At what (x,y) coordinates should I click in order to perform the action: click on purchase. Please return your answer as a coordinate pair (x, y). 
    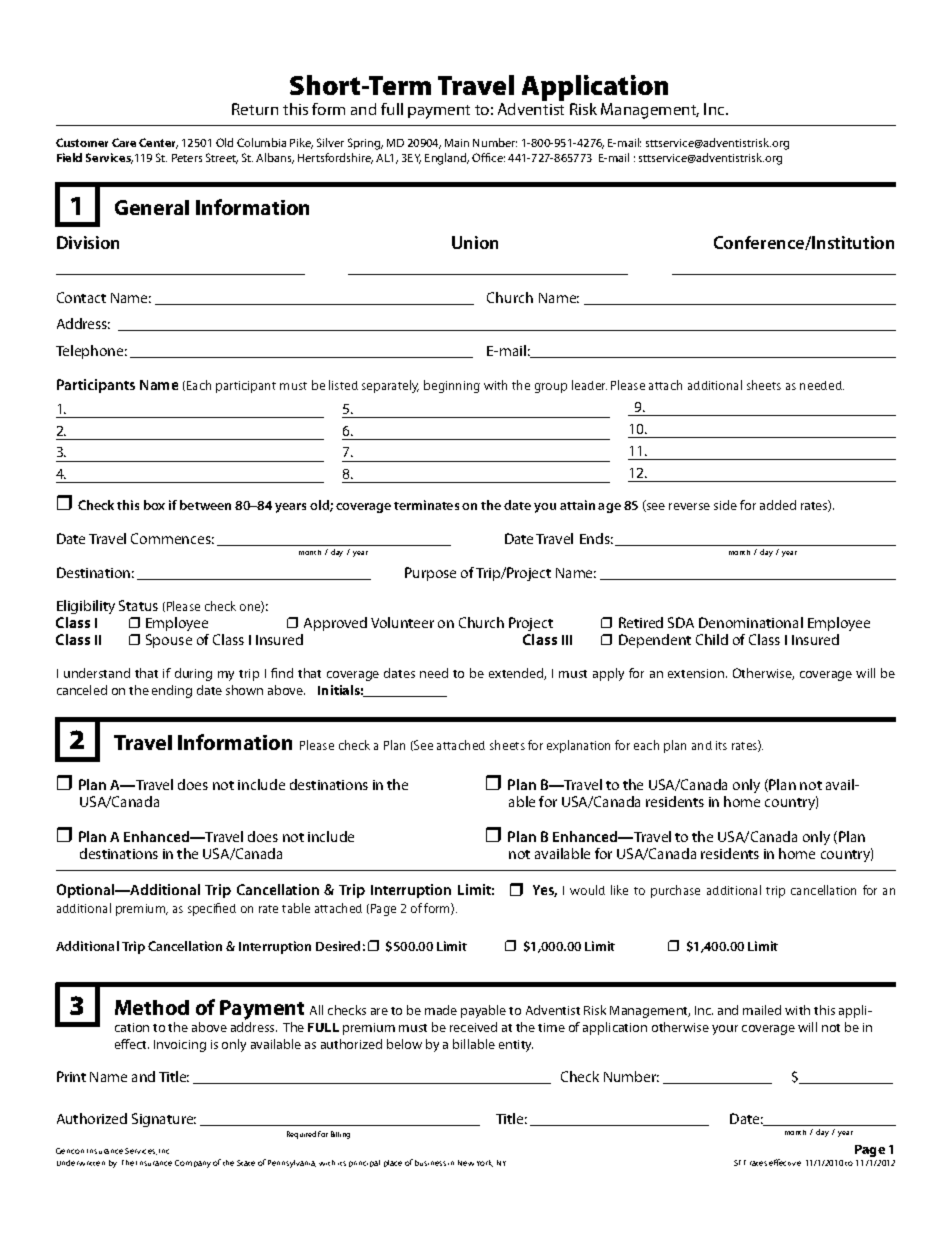
    Looking at the image, I should click on (675, 891).
